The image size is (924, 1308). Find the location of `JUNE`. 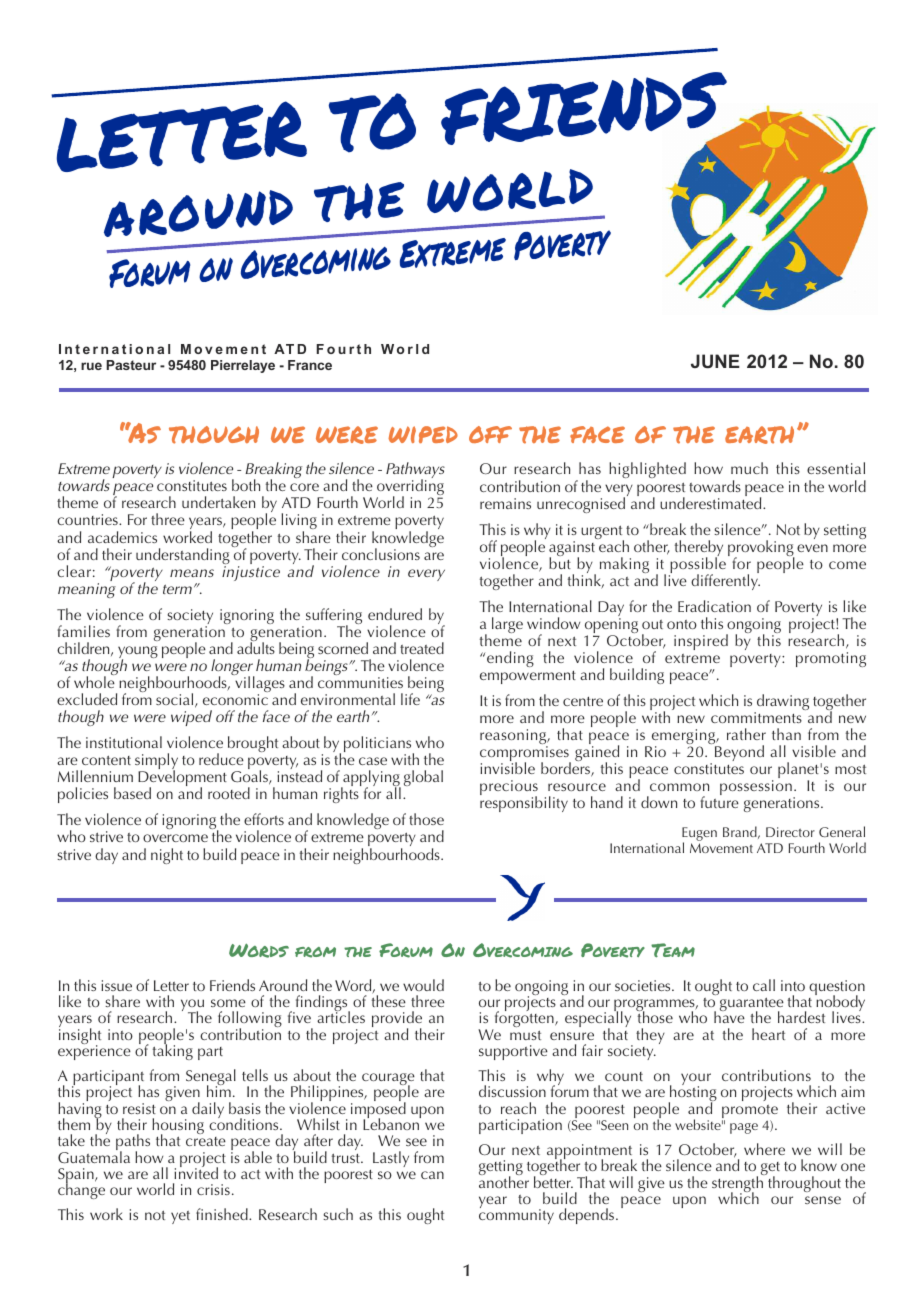

JUNE is located at coordinates (715, 361).
